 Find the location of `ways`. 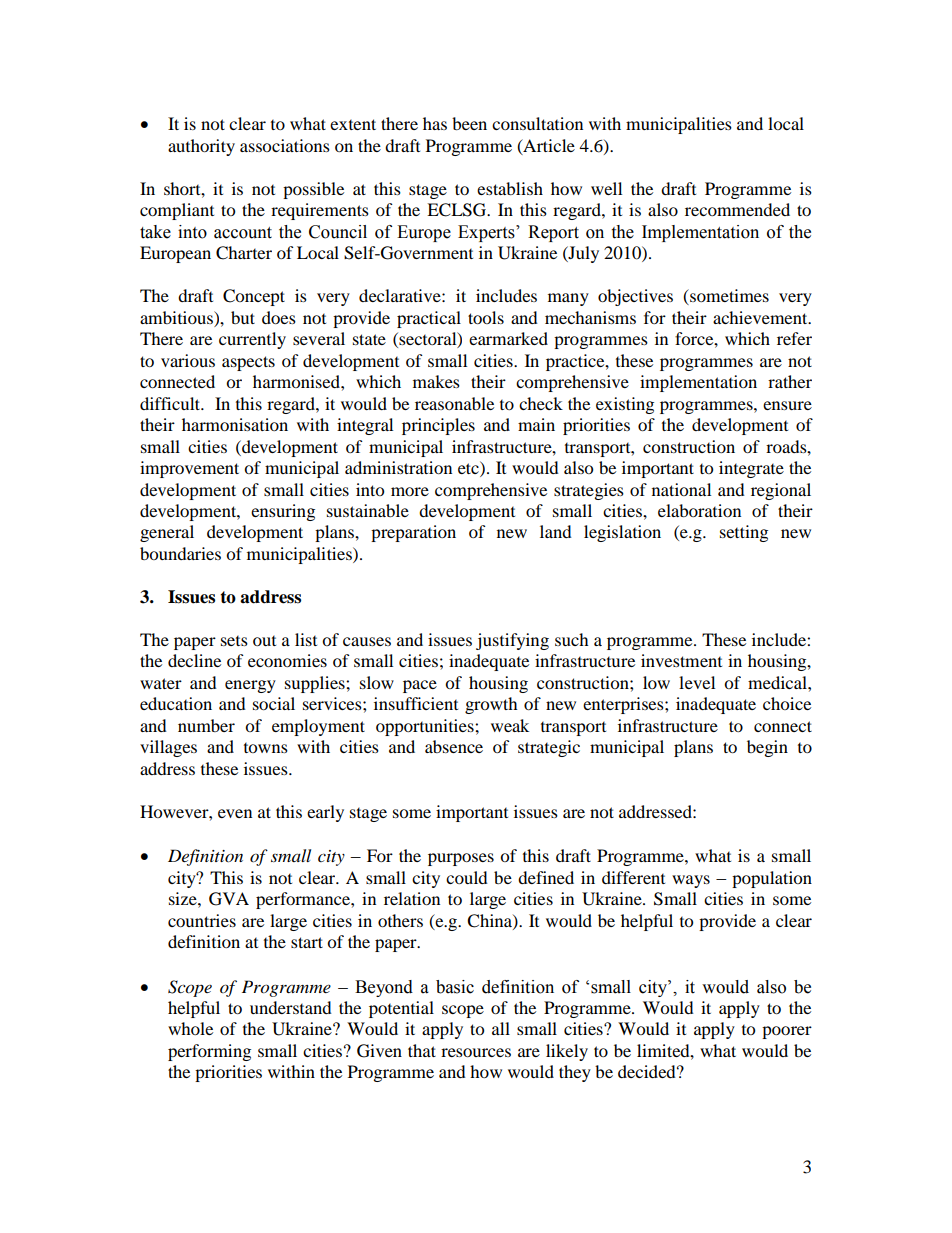

ways is located at coordinates (691, 881).
